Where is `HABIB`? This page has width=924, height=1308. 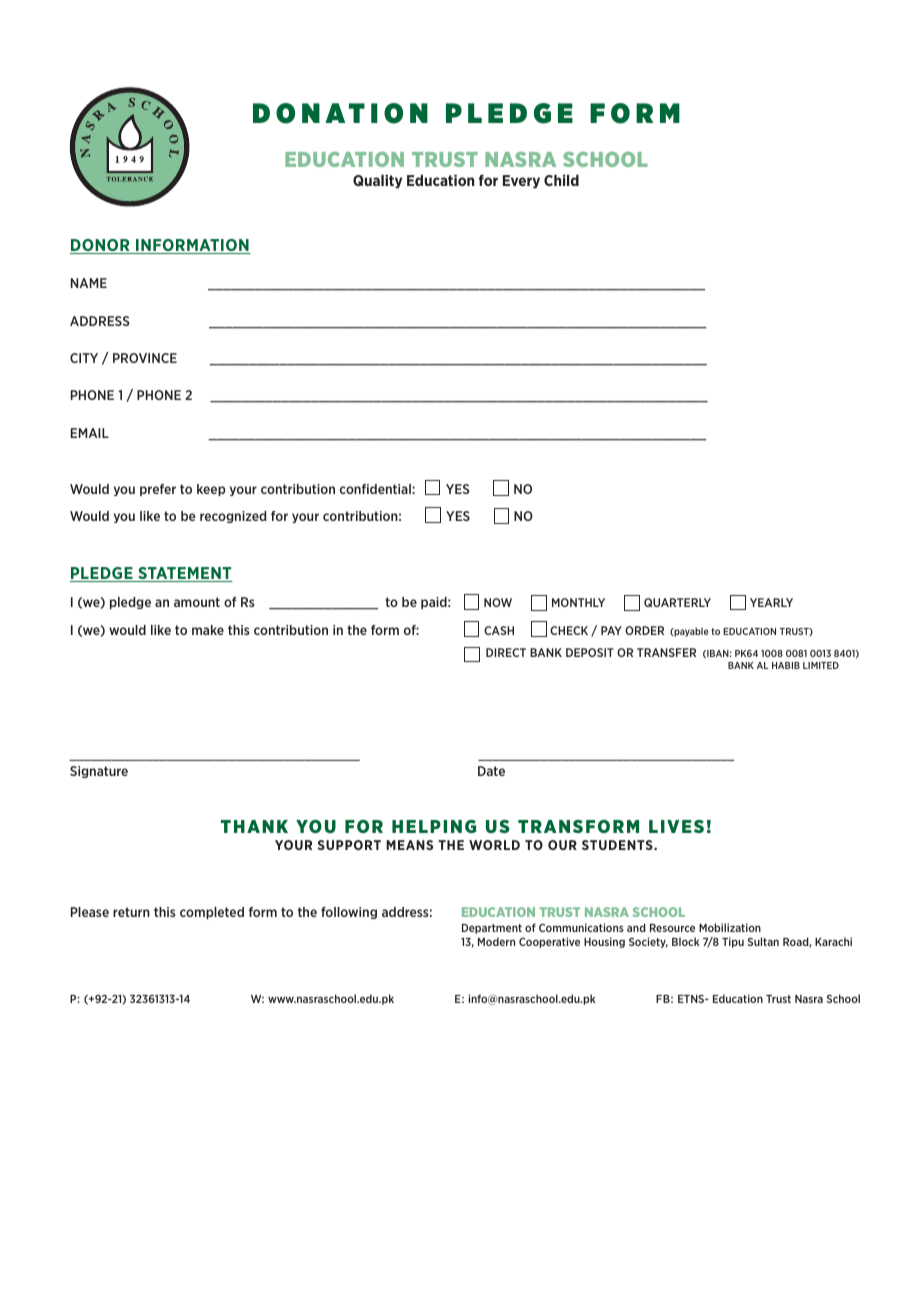
HABIB is located at coordinates (786, 665).
